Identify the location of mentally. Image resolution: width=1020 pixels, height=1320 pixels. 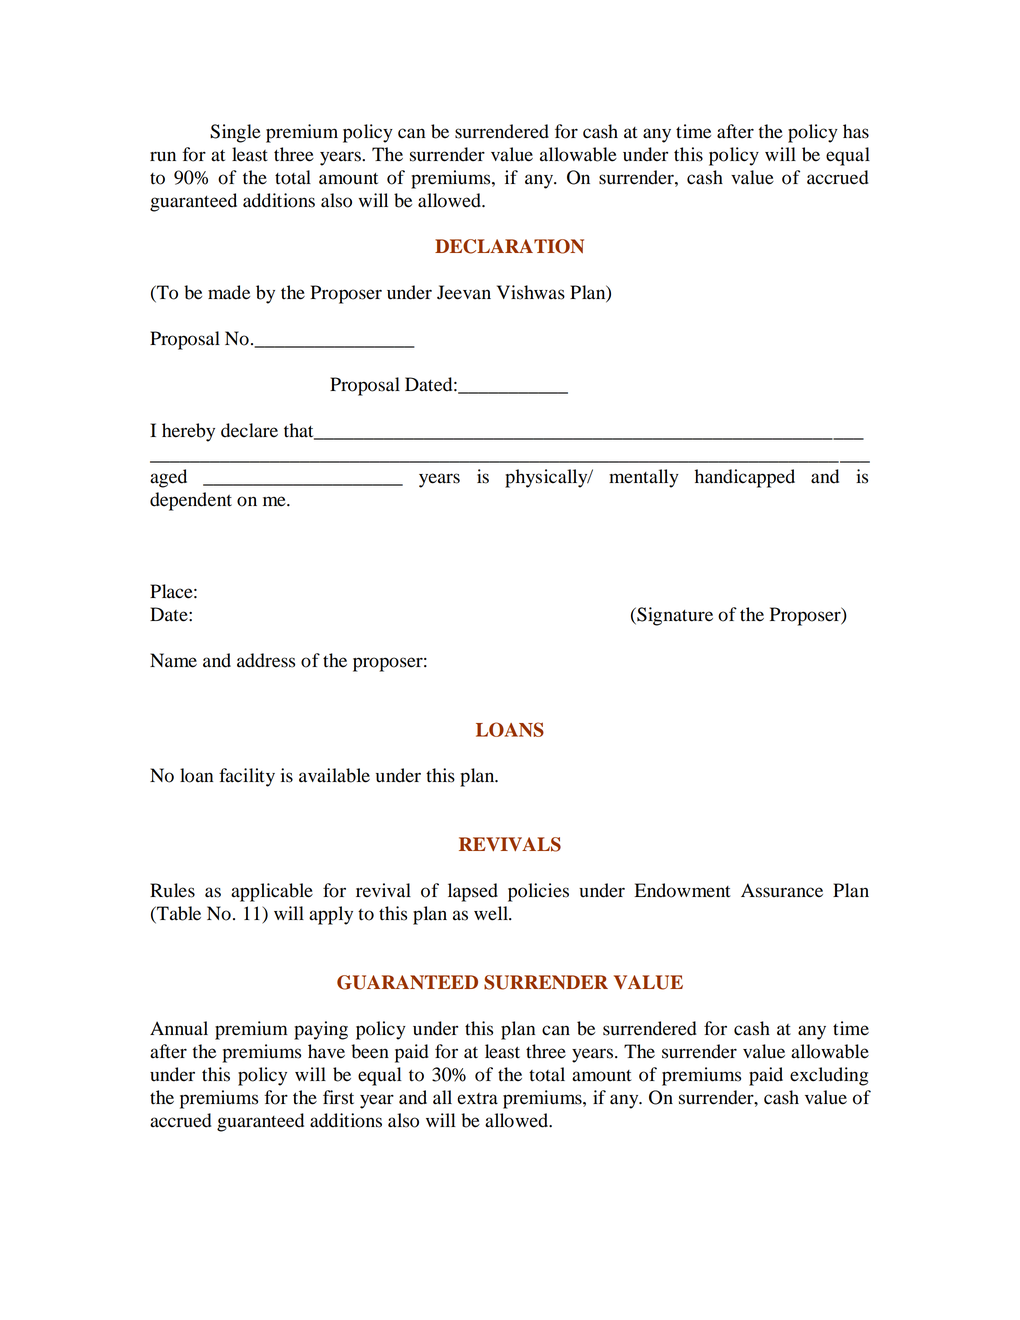
(644, 478).
